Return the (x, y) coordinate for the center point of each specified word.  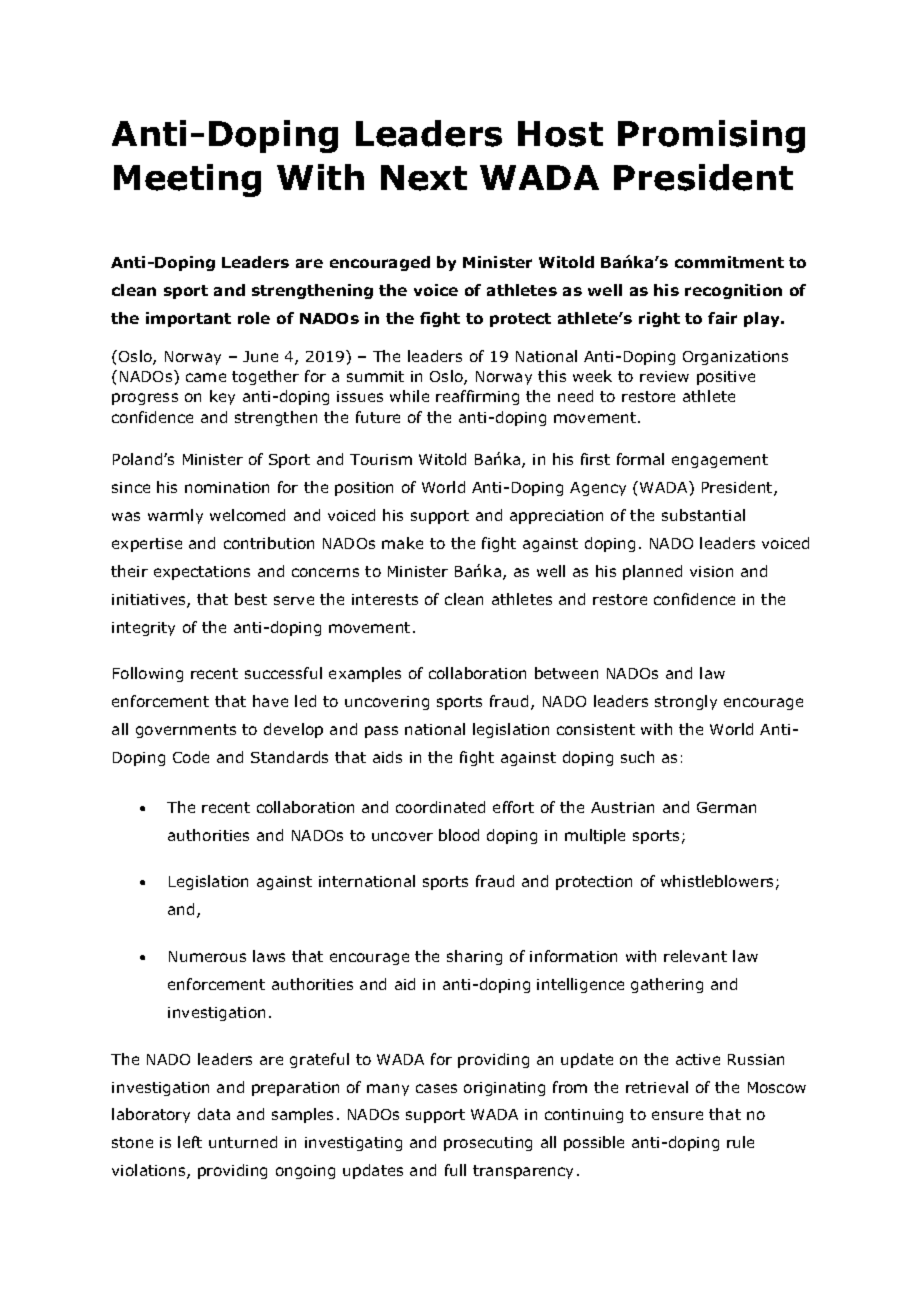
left (190, 1142)
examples (365, 674)
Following (148, 674)
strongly (686, 702)
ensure (677, 1115)
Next (424, 178)
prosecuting (488, 1144)
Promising (711, 136)
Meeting (187, 180)
